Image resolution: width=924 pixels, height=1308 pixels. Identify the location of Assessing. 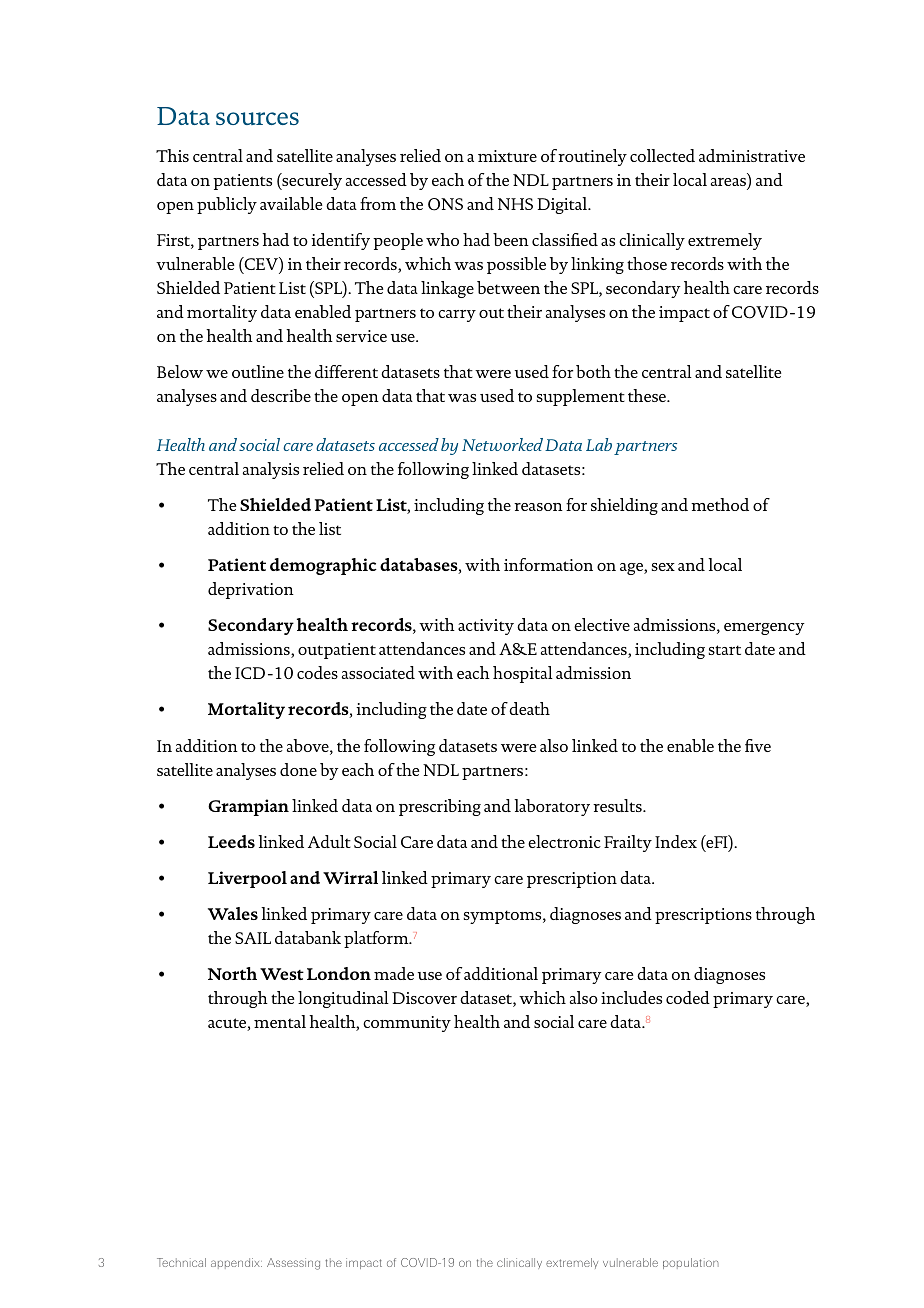
(293, 1264).
